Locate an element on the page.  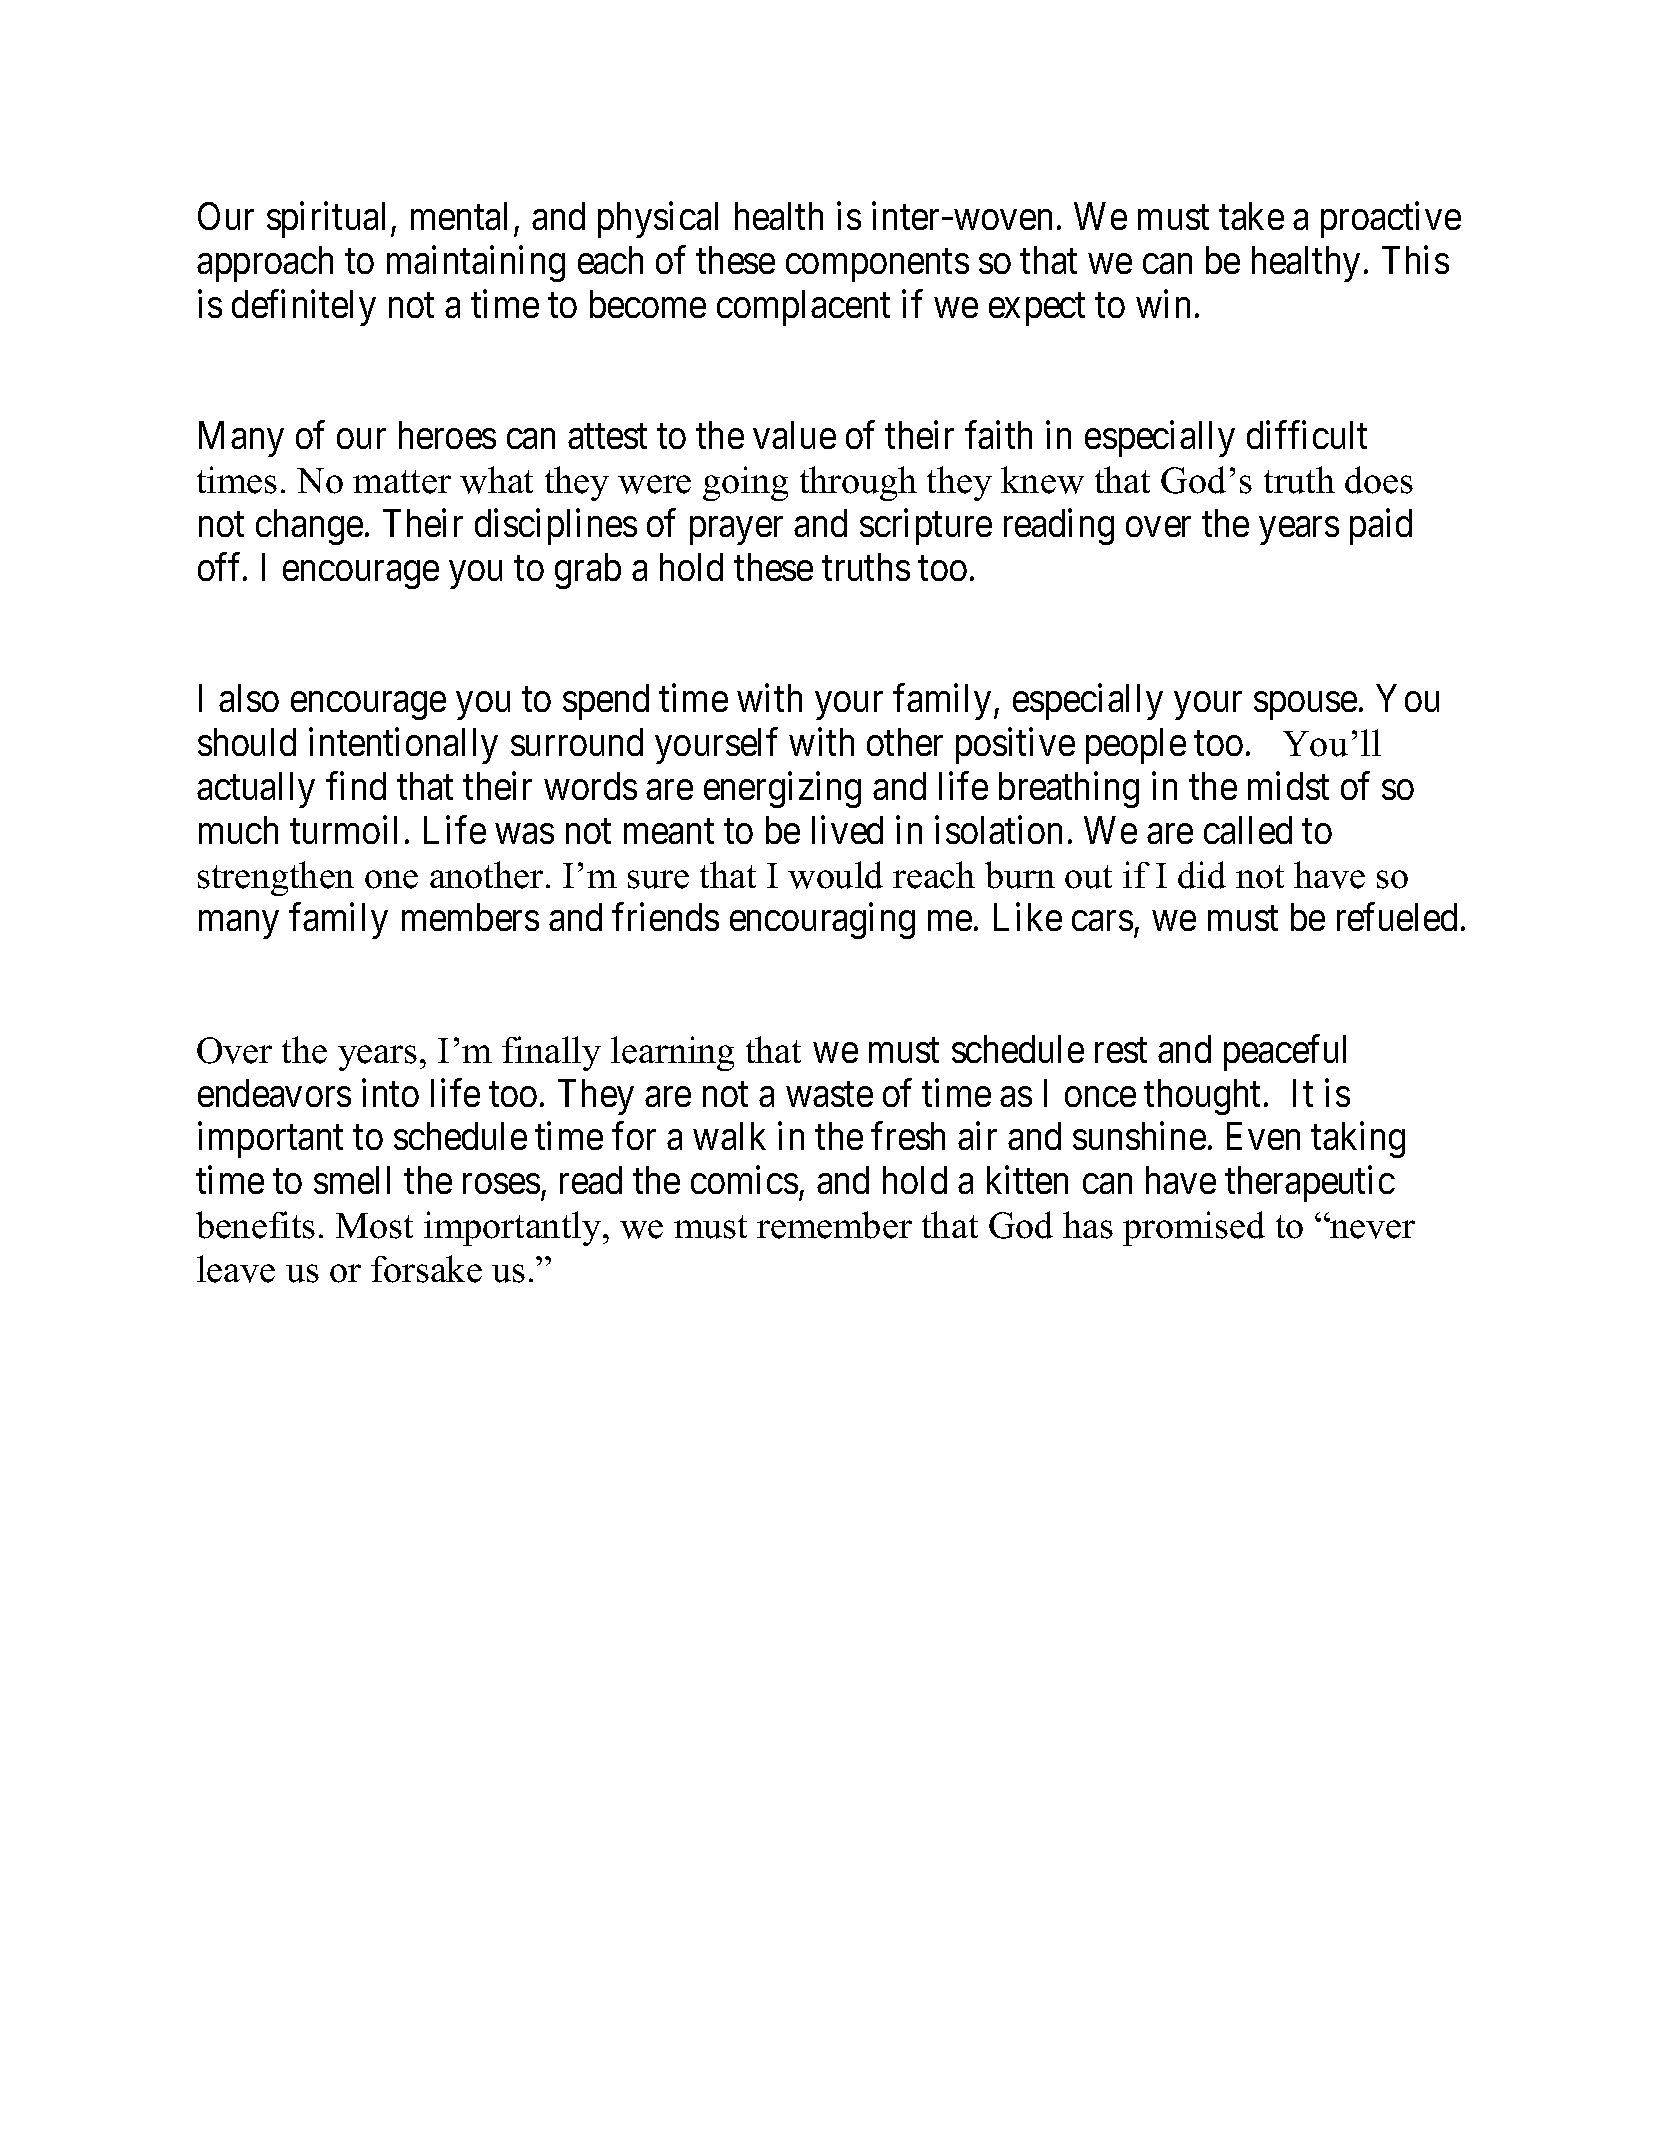
through is located at coordinates (858, 483).
